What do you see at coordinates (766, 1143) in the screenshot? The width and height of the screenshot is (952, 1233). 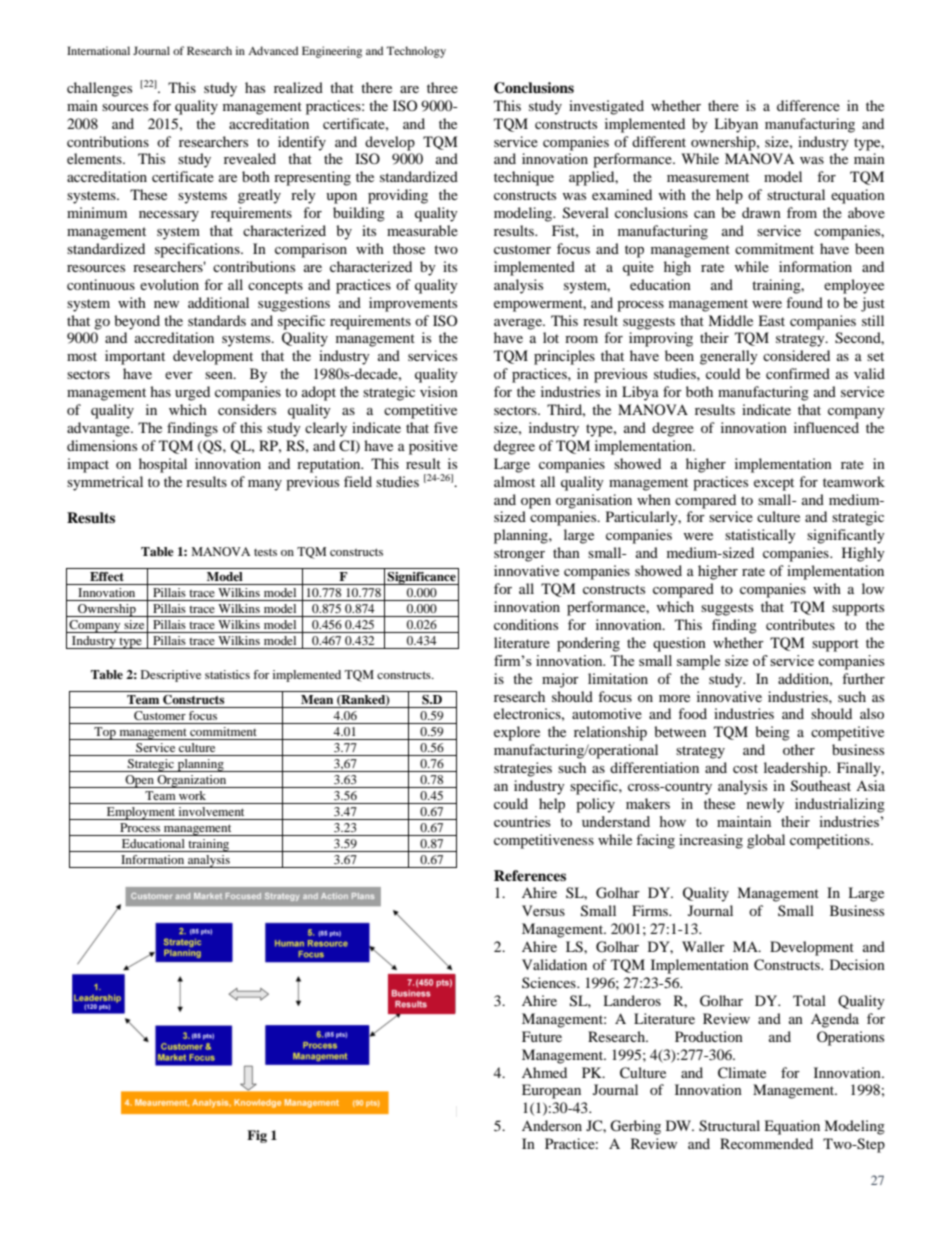 I see `Recommended` at bounding box center [766, 1143].
